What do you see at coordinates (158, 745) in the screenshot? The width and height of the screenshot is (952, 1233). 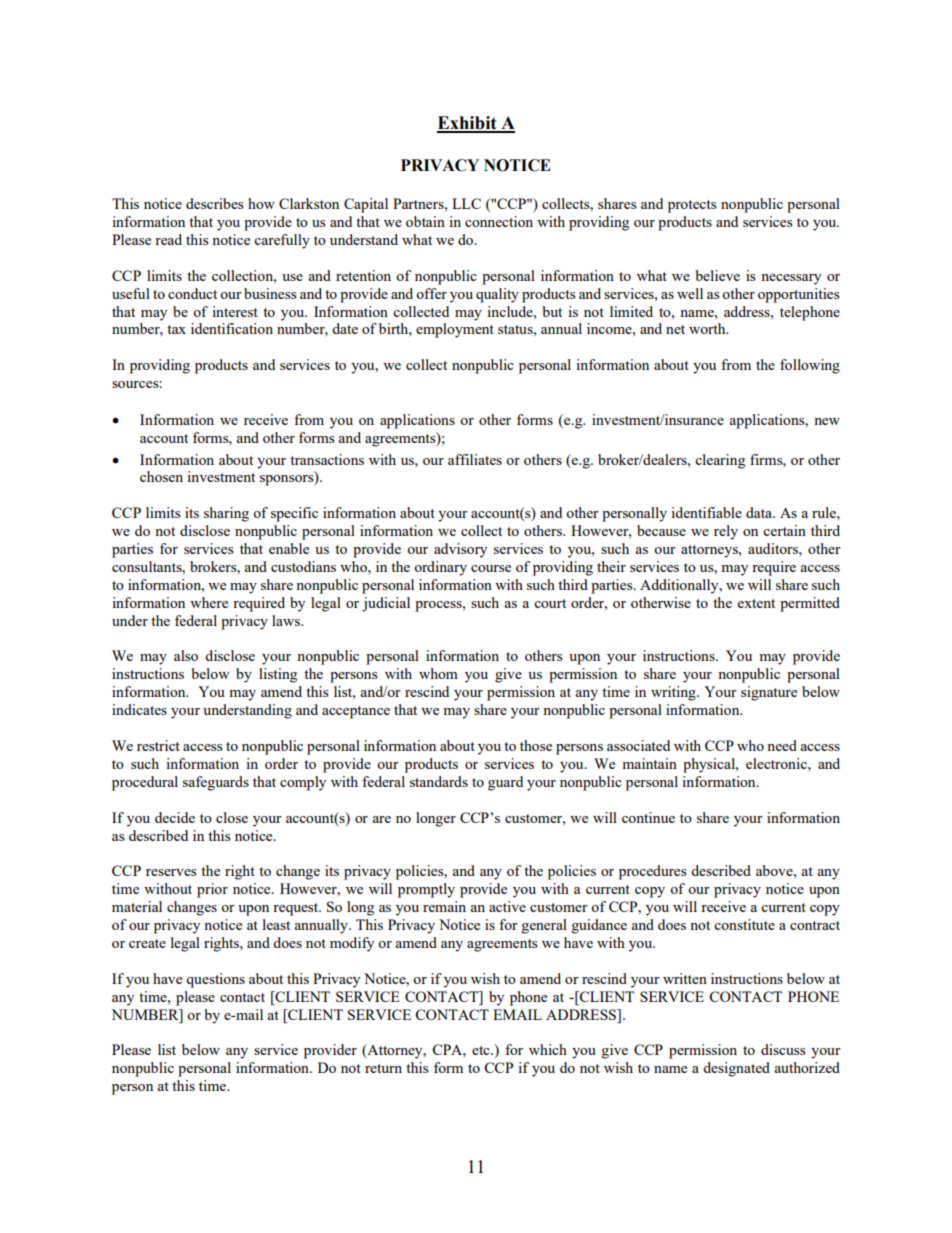 I see `restrict` at bounding box center [158, 745].
